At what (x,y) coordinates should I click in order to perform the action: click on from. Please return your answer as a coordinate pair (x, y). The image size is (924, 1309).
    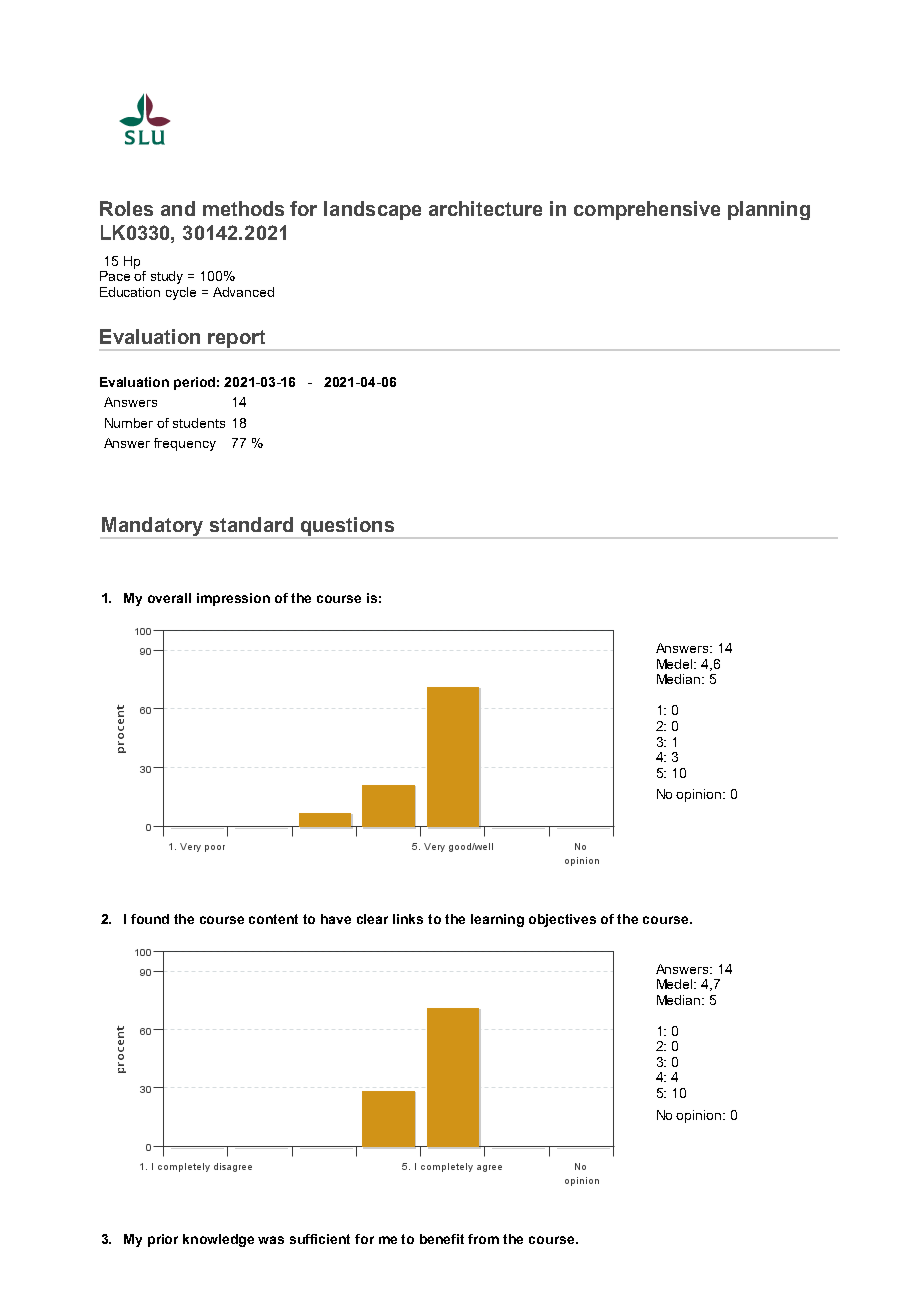
    Looking at the image, I should click on (483, 1239).
